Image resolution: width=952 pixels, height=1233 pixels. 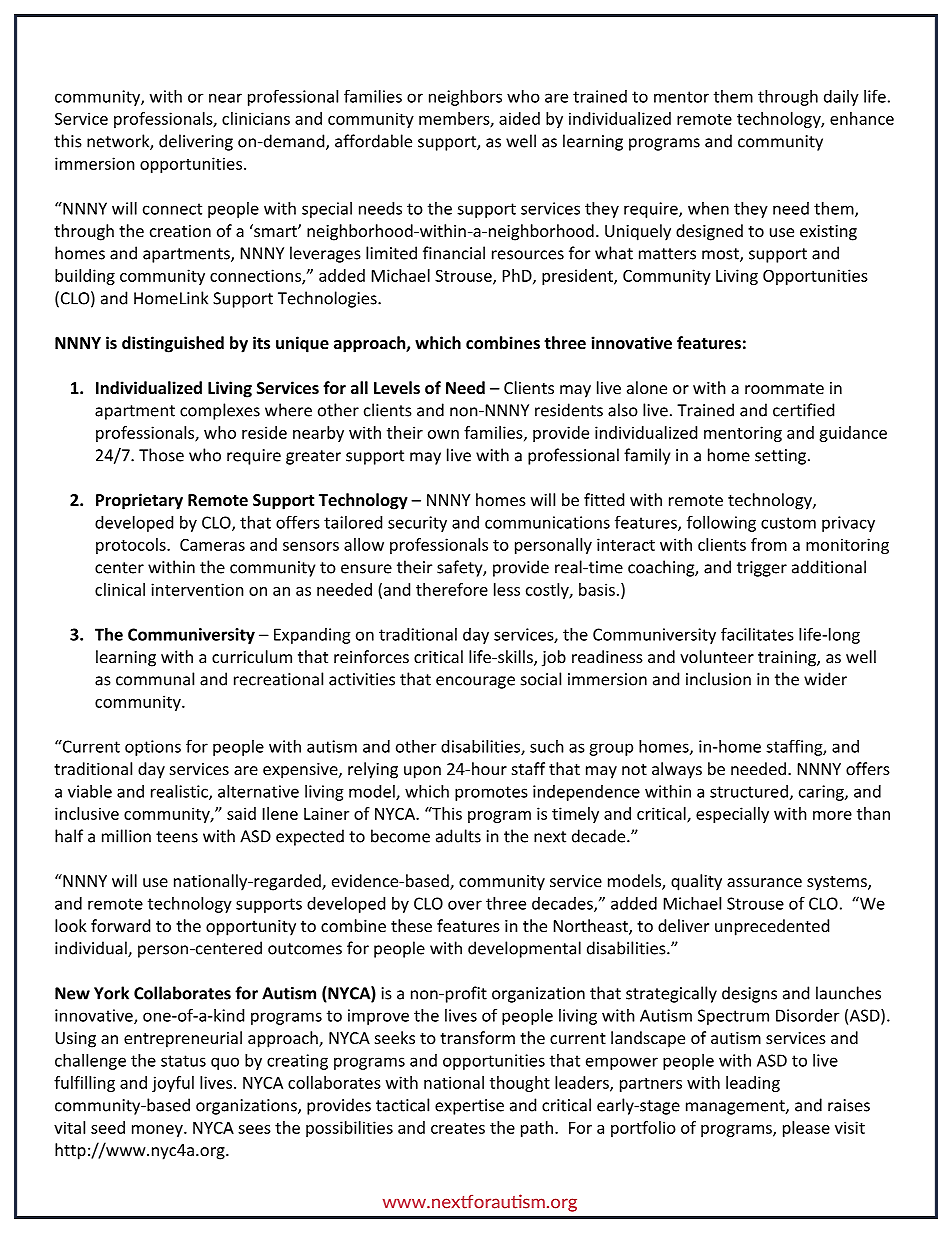 I want to click on daily, so click(x=841, y=98).
